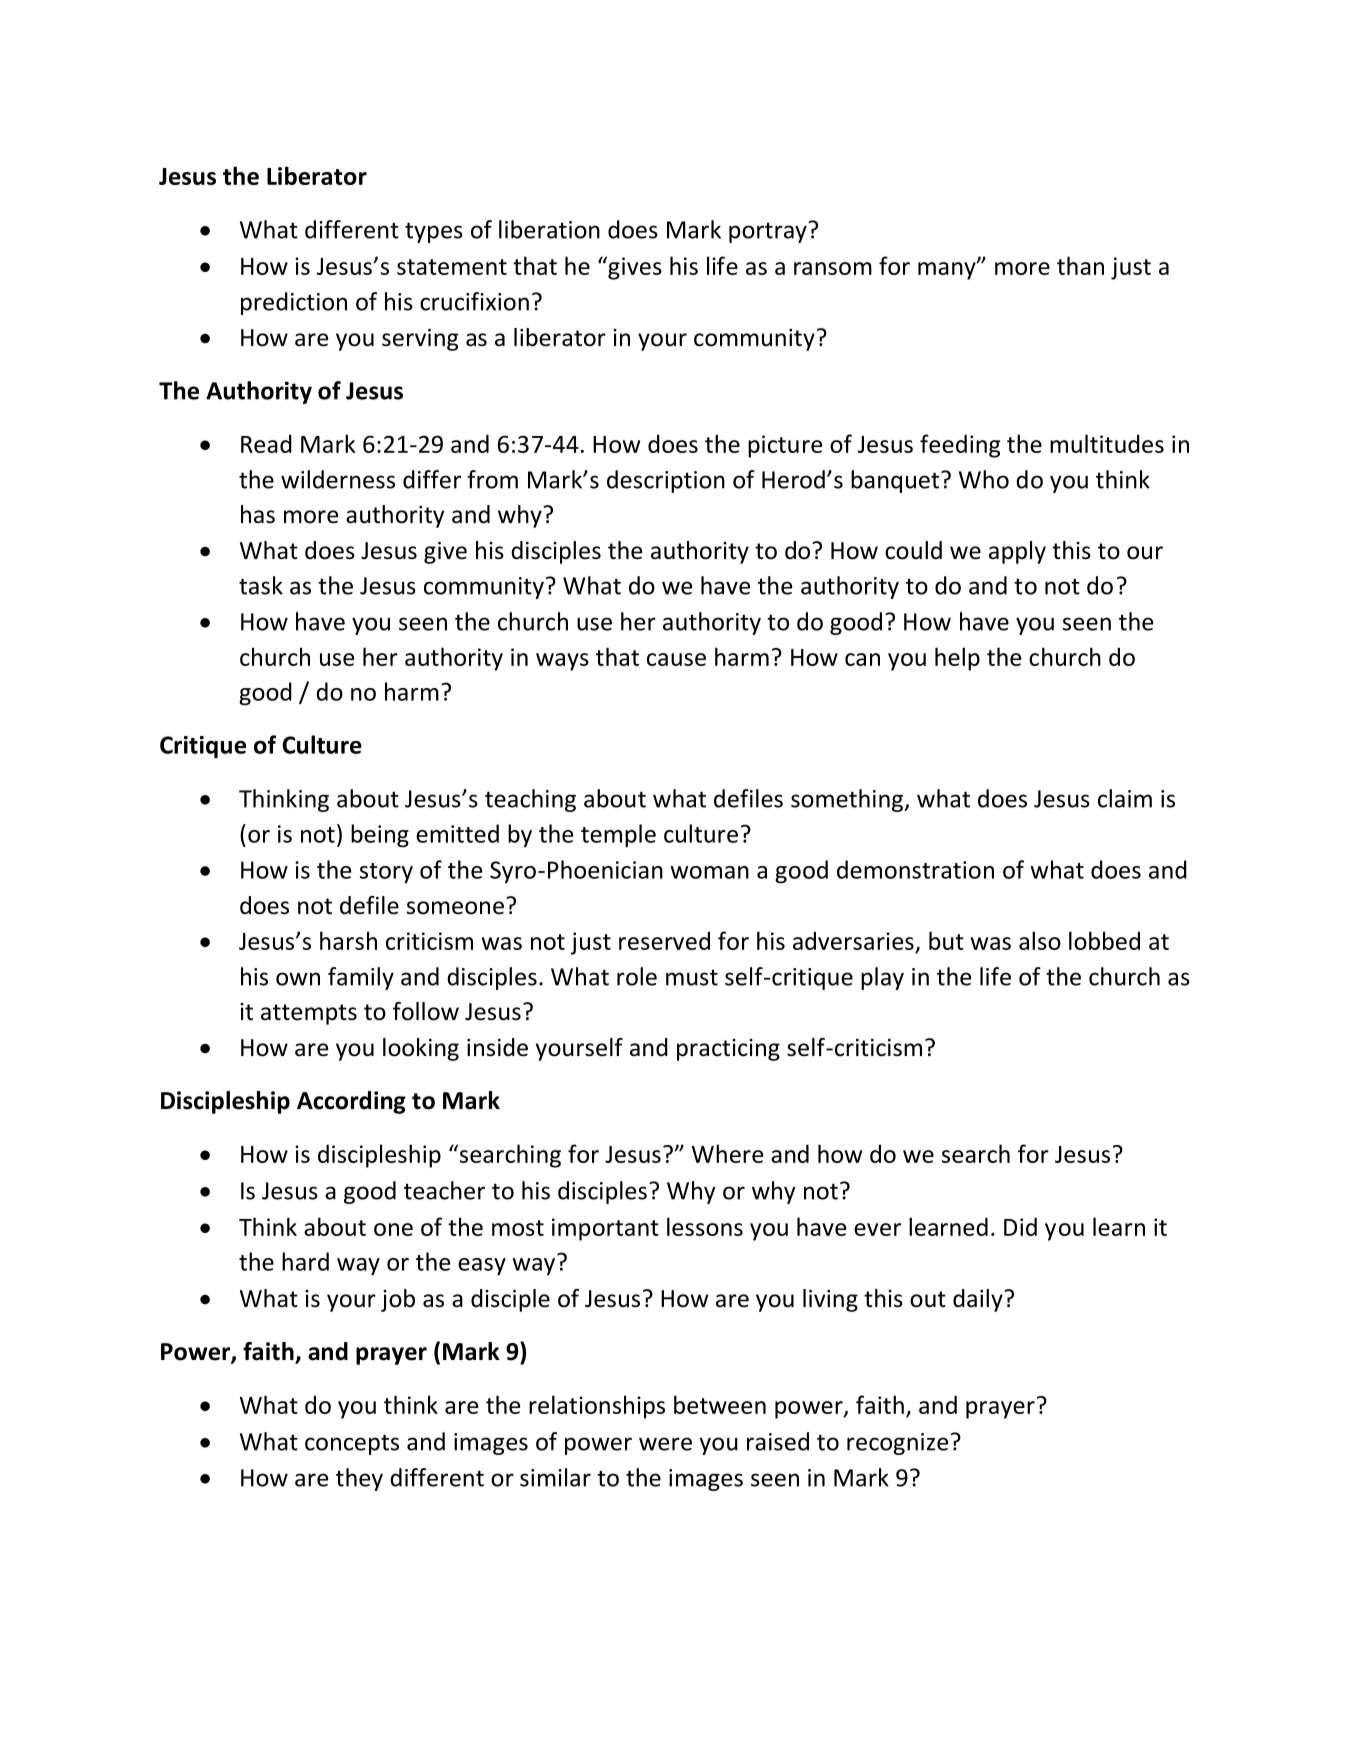 The width and height of the page is (1353, 1751). I want to click on concepts, so click(352, 1444).
